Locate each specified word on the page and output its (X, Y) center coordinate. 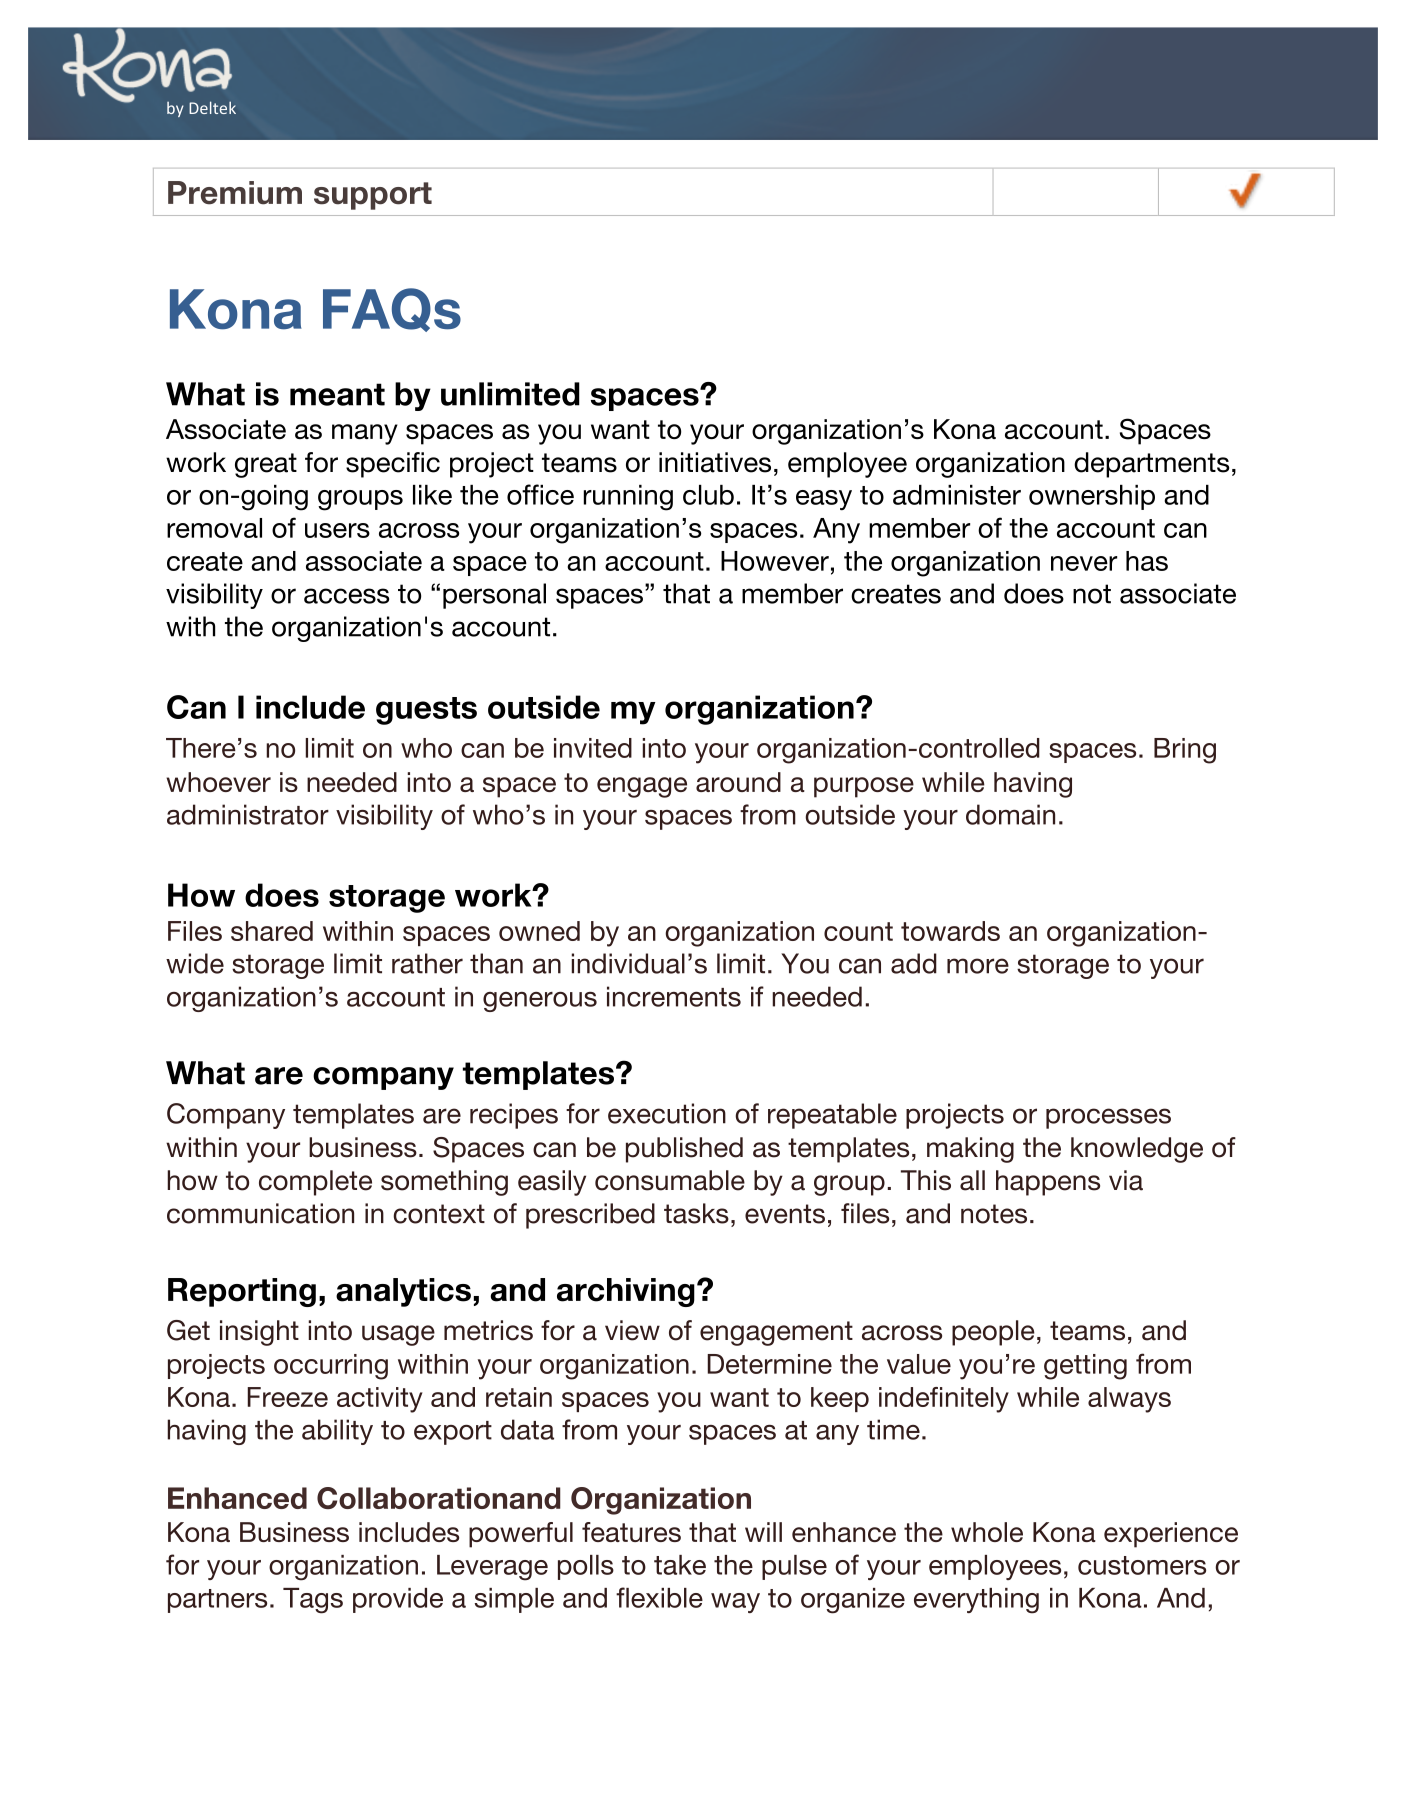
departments (1151, 465)
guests (426, 711)
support (373, 196)
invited (593, 748)
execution (667, 1113)
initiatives (715, 462)
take (680, 1565)
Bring (1185, 751)
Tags (313, 1601)
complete (315, 1183)
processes (1108, 1118)
